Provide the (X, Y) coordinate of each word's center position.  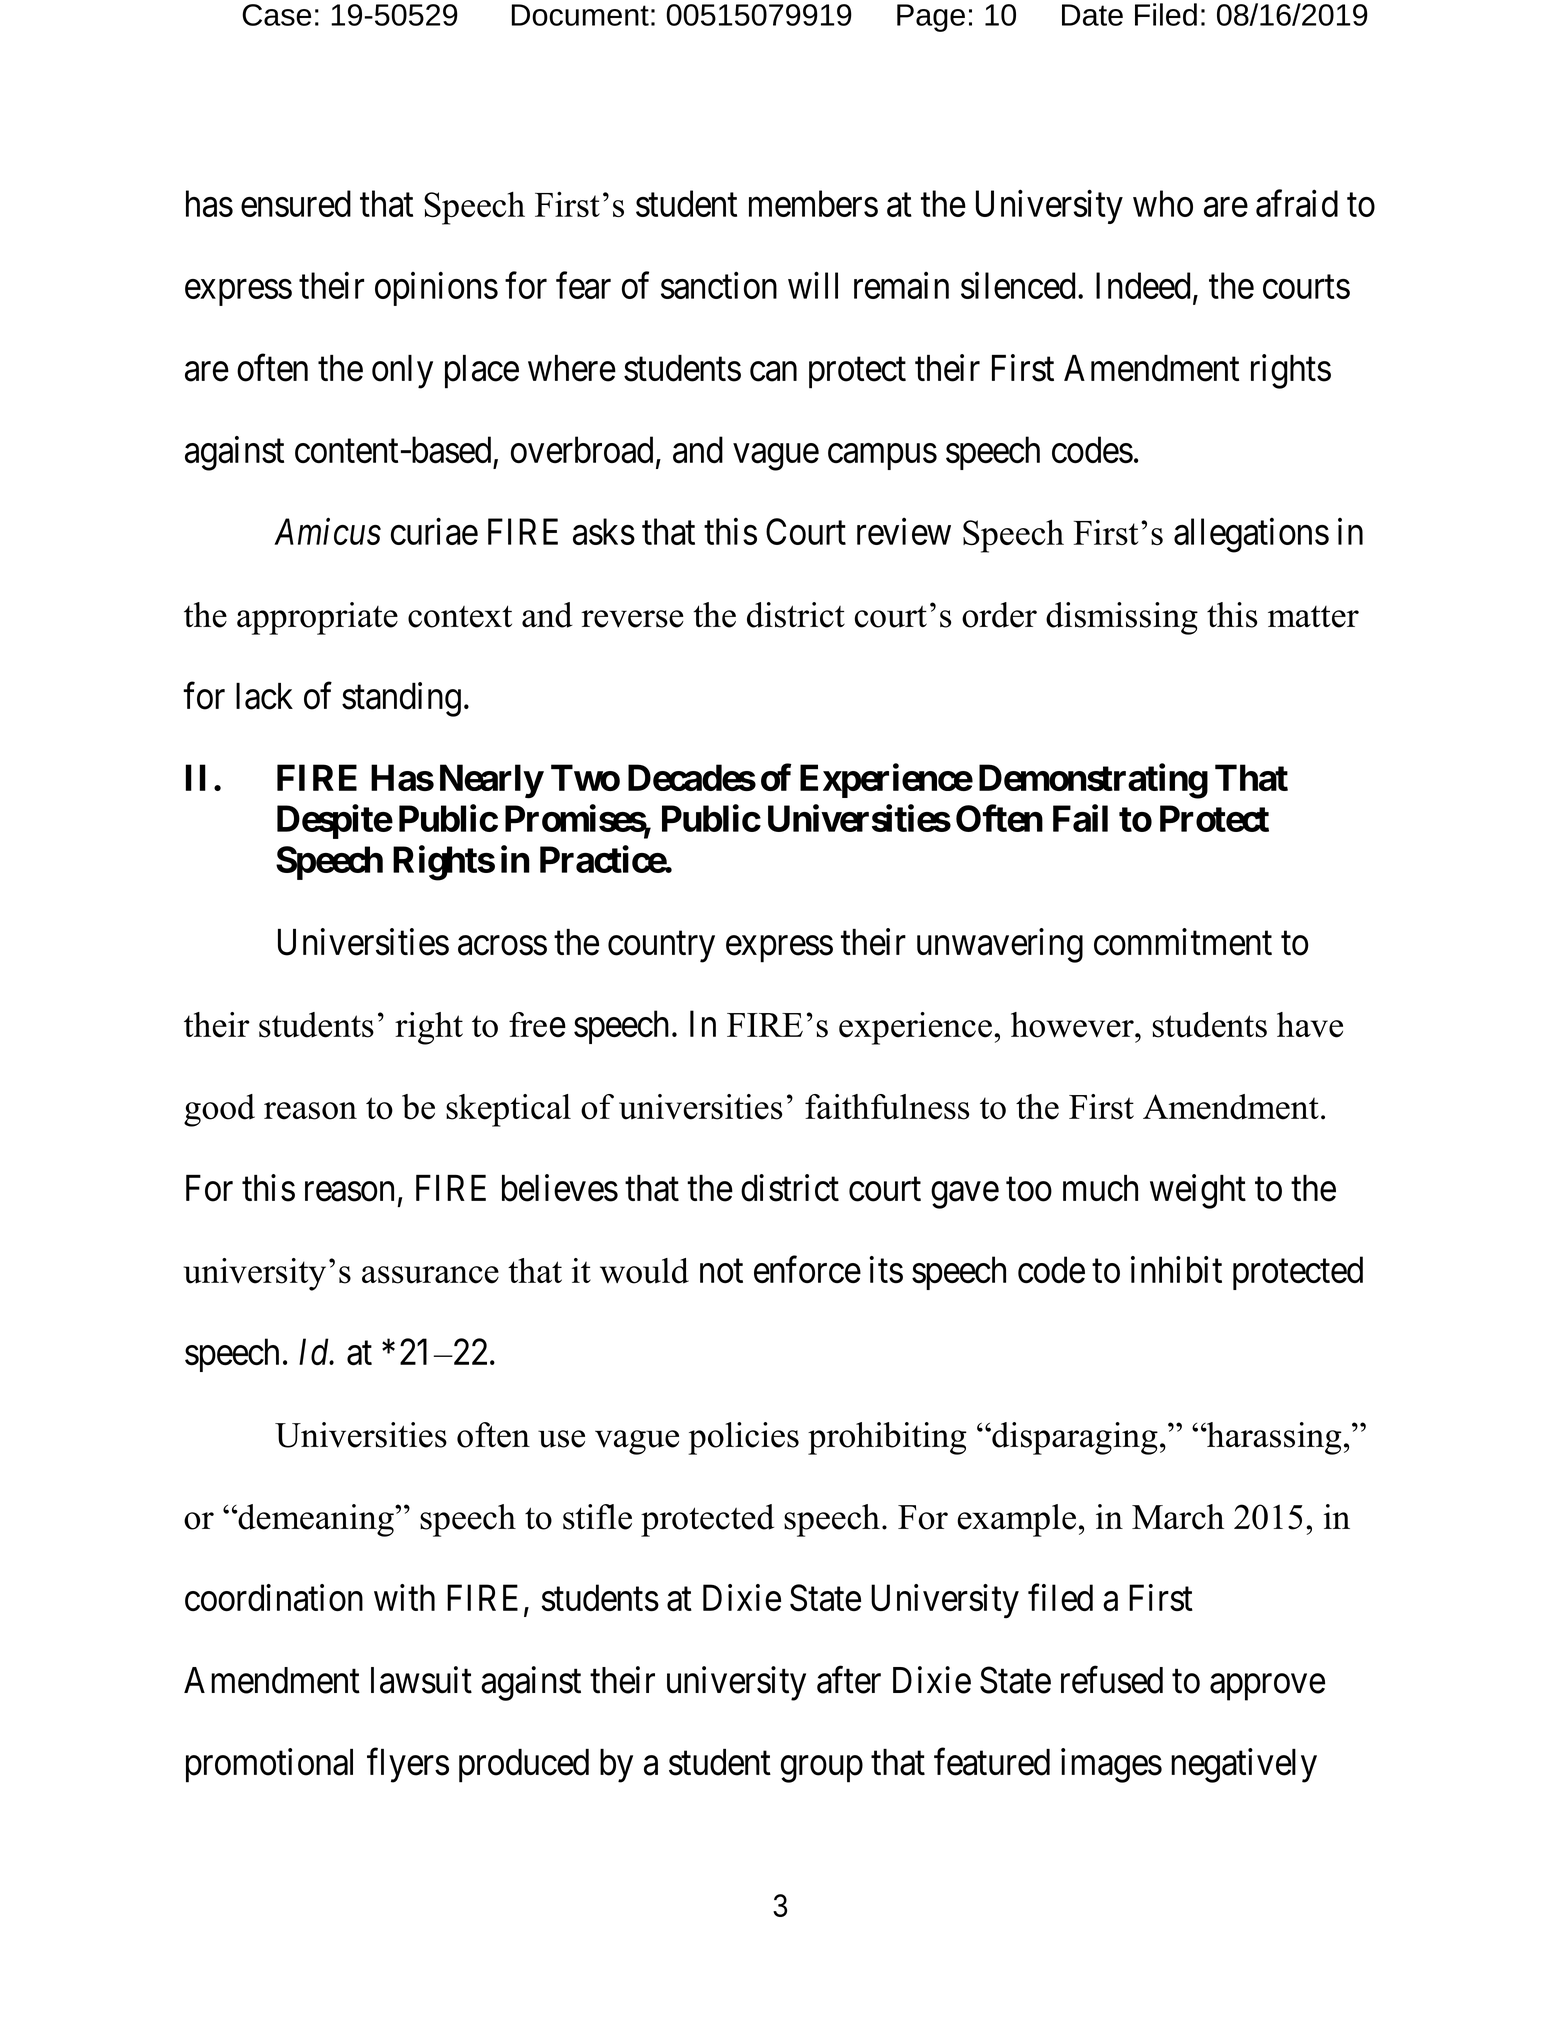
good (219, 1110)
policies (743, 1438)
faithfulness (887, 1107)
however (1073, 1025)
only (402, 372)
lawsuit (421, 1680)
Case (276, 15)
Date (1092, 15)
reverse (632, 619)
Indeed (1143, 285)
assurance (430, 1275)
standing (401, 699)
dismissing (1122, 618)
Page (931, 18)
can (773, 372)
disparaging (1074, 1438)
